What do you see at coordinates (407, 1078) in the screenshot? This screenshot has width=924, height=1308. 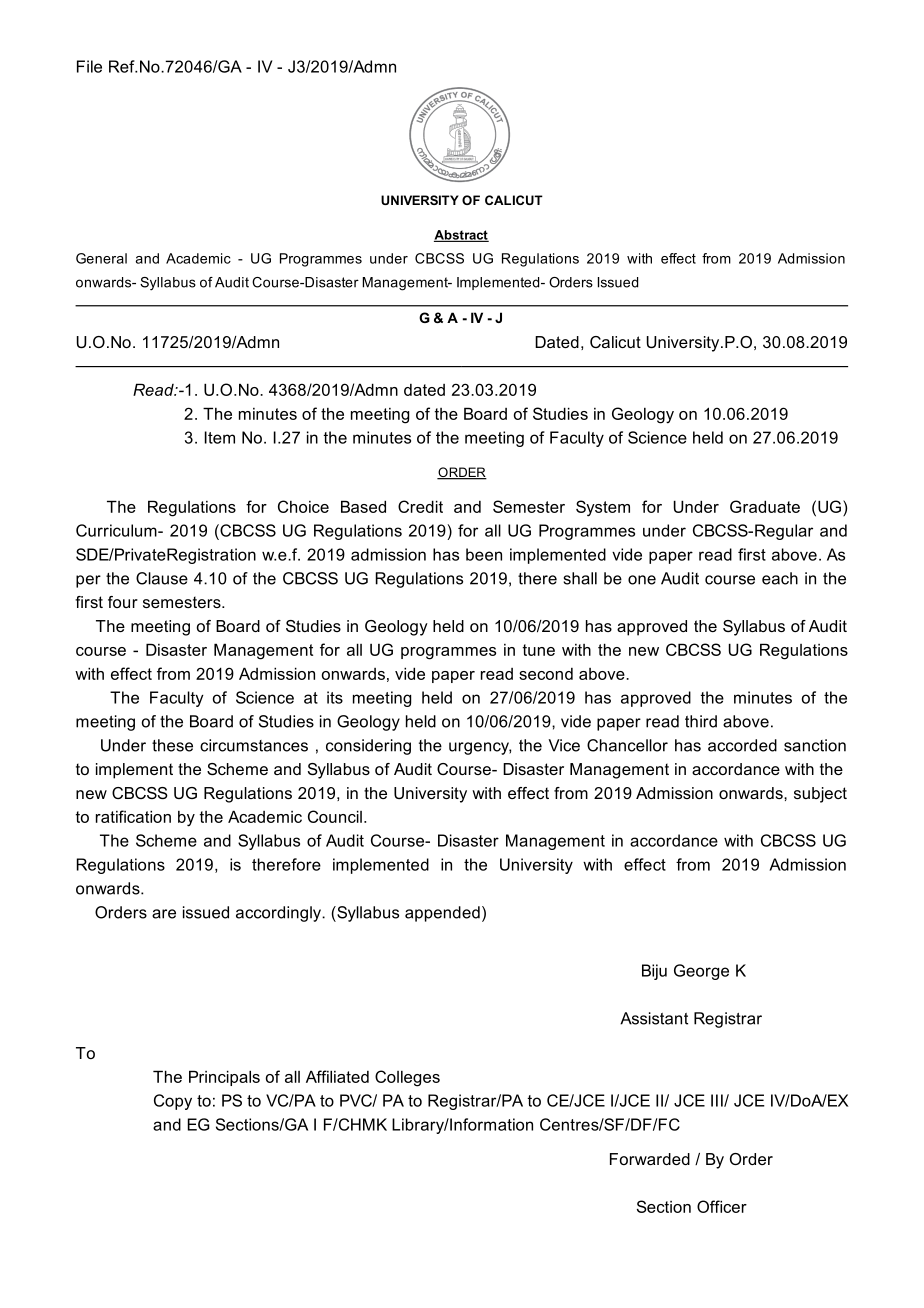 I see `Colleges` at bounding box center [407, 1078].
